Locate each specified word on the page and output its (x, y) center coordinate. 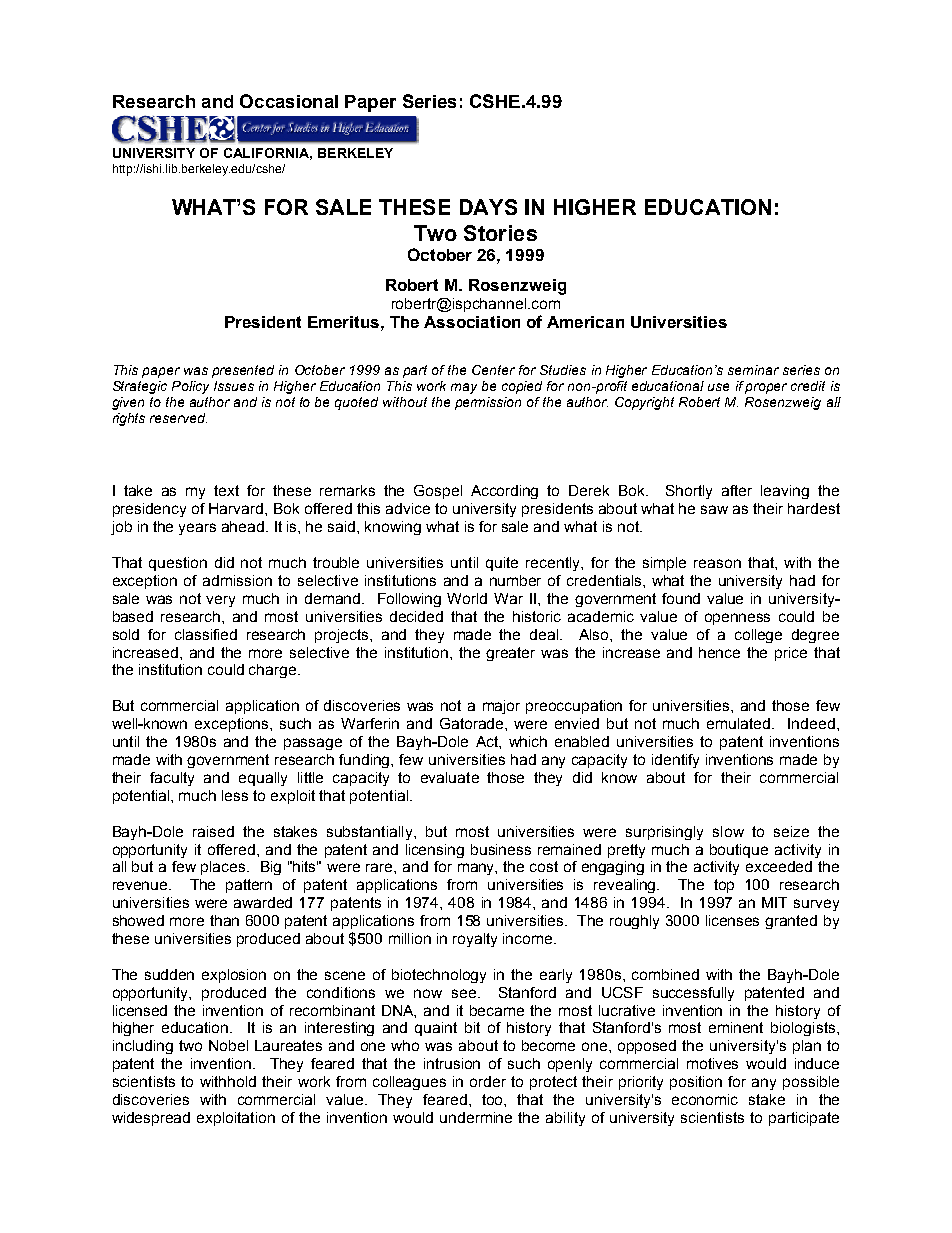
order (488, 1081)
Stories (500, 233)
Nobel (228, 1045)
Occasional (289, 101)
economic (705, 1099)
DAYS (488, 207)
